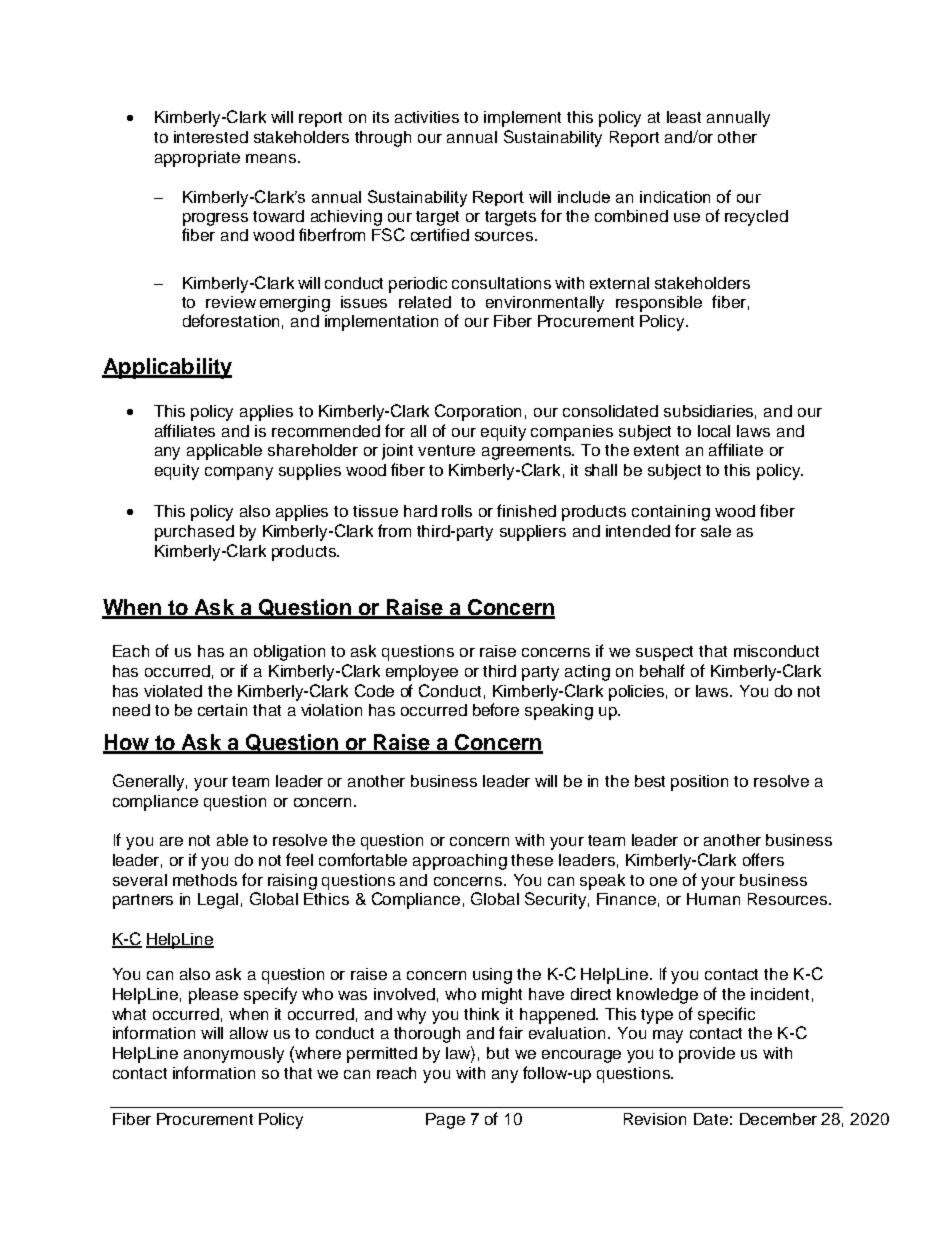  I want to click on anonymously, so click(234, 1055).
